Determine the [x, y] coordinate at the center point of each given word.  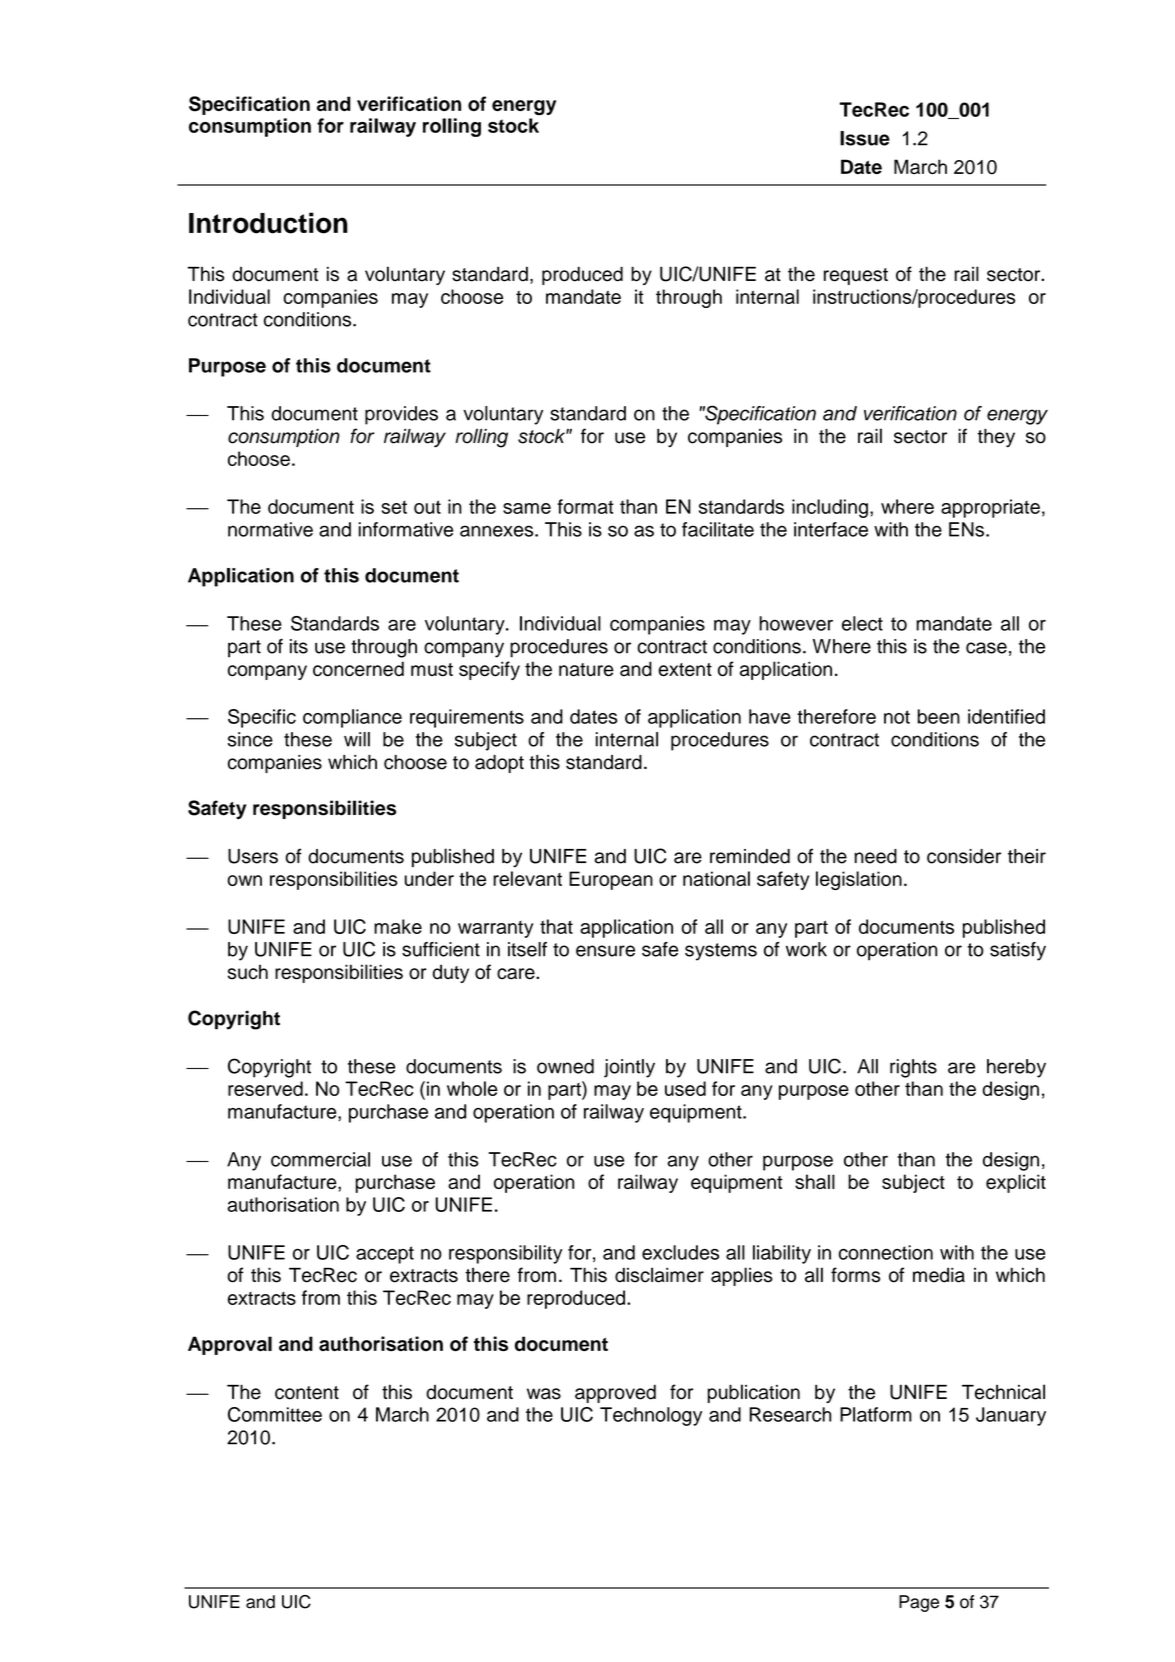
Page [919, 1603]
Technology [651, 1416]
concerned [358, 669]
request [856, 276]
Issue [865, 138]
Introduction [268, 223]
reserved [265, 1088]
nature [586, 670]
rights [913, 1068]
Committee [275, 1414]
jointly [629, 1068]
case [986, 648]
